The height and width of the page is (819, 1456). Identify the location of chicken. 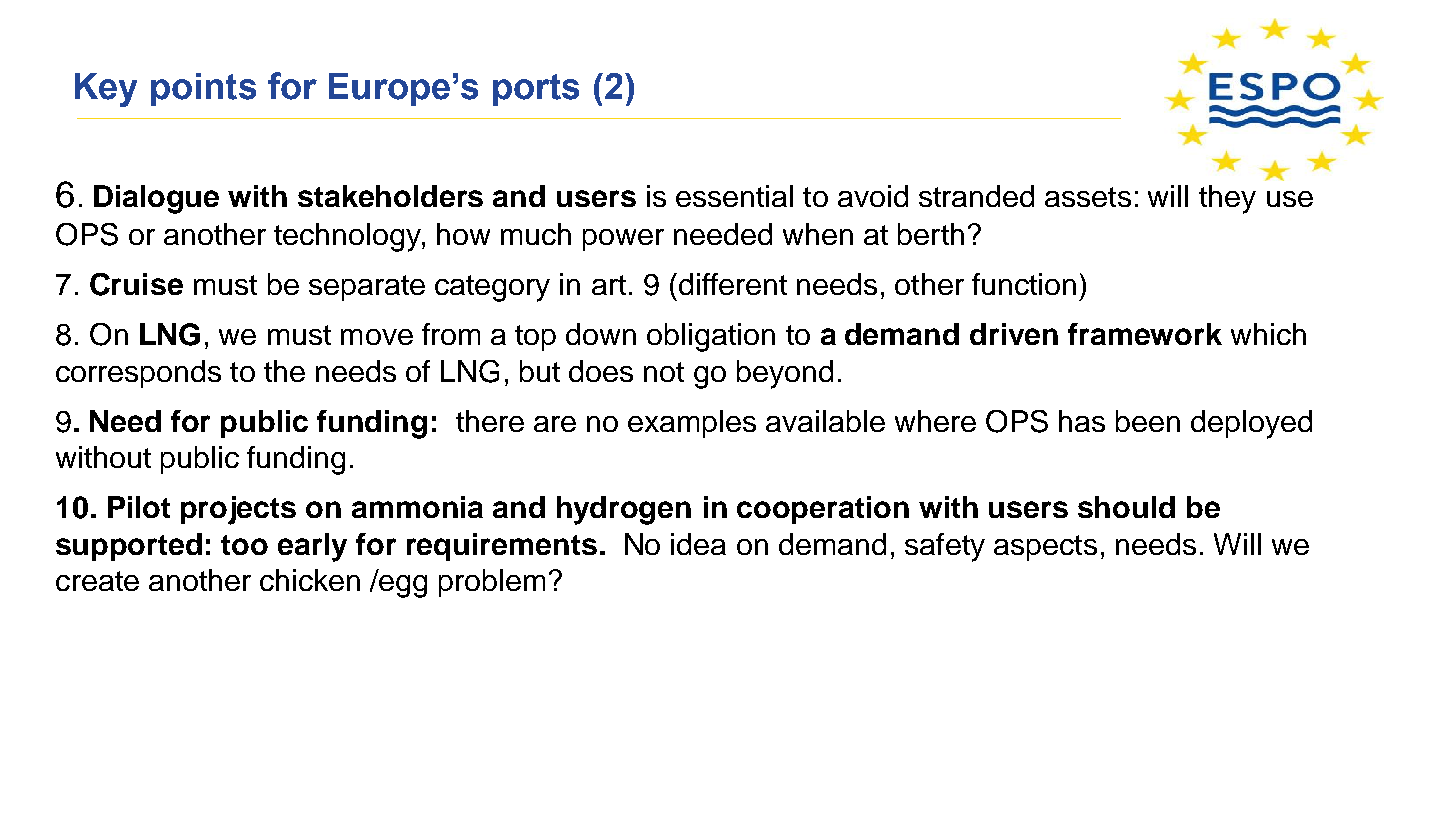
(310, 580).
